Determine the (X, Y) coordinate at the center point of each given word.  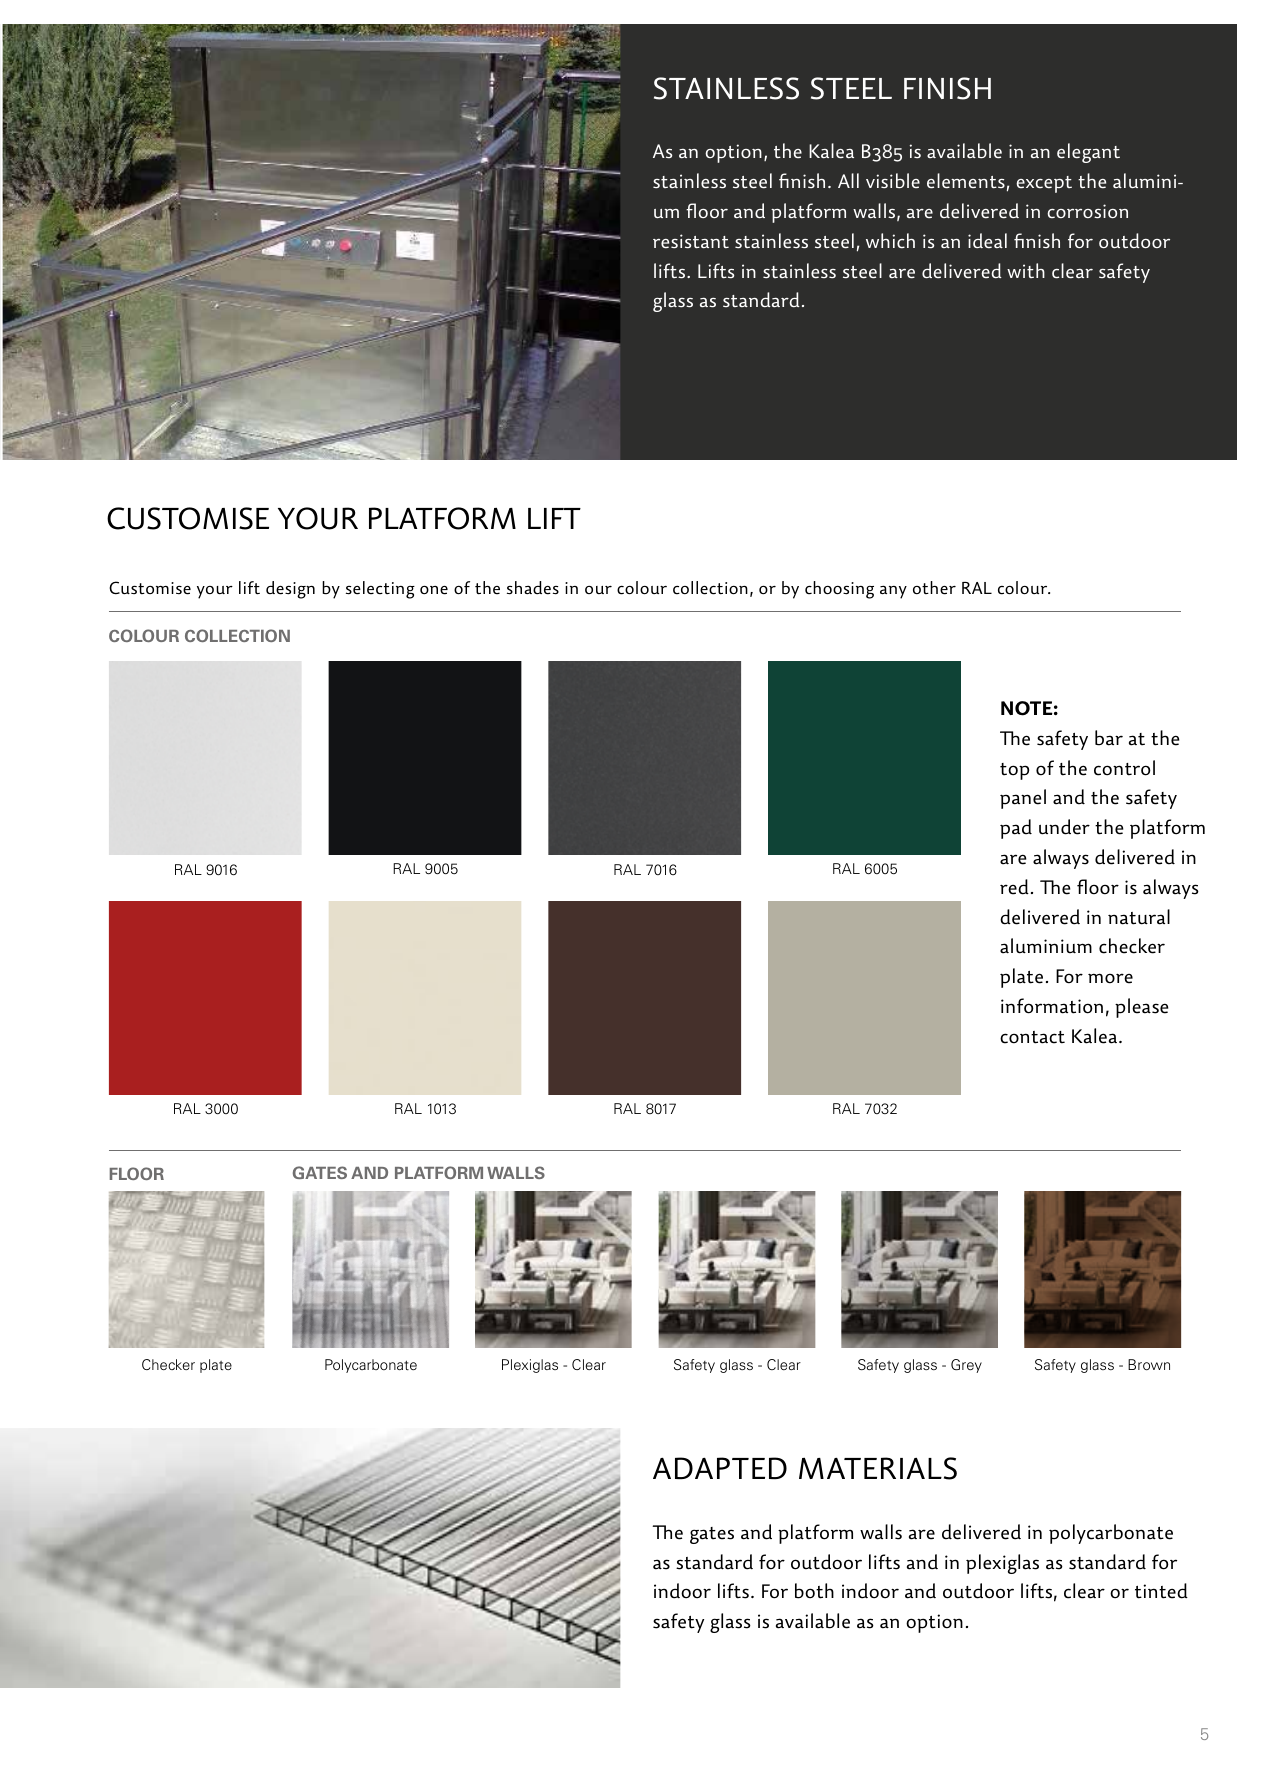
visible (893, 181)
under (1064, 827)
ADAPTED (720, 1468)
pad (1016, 829)
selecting (380, 590)
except (1044, 184)
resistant (691, 241)
